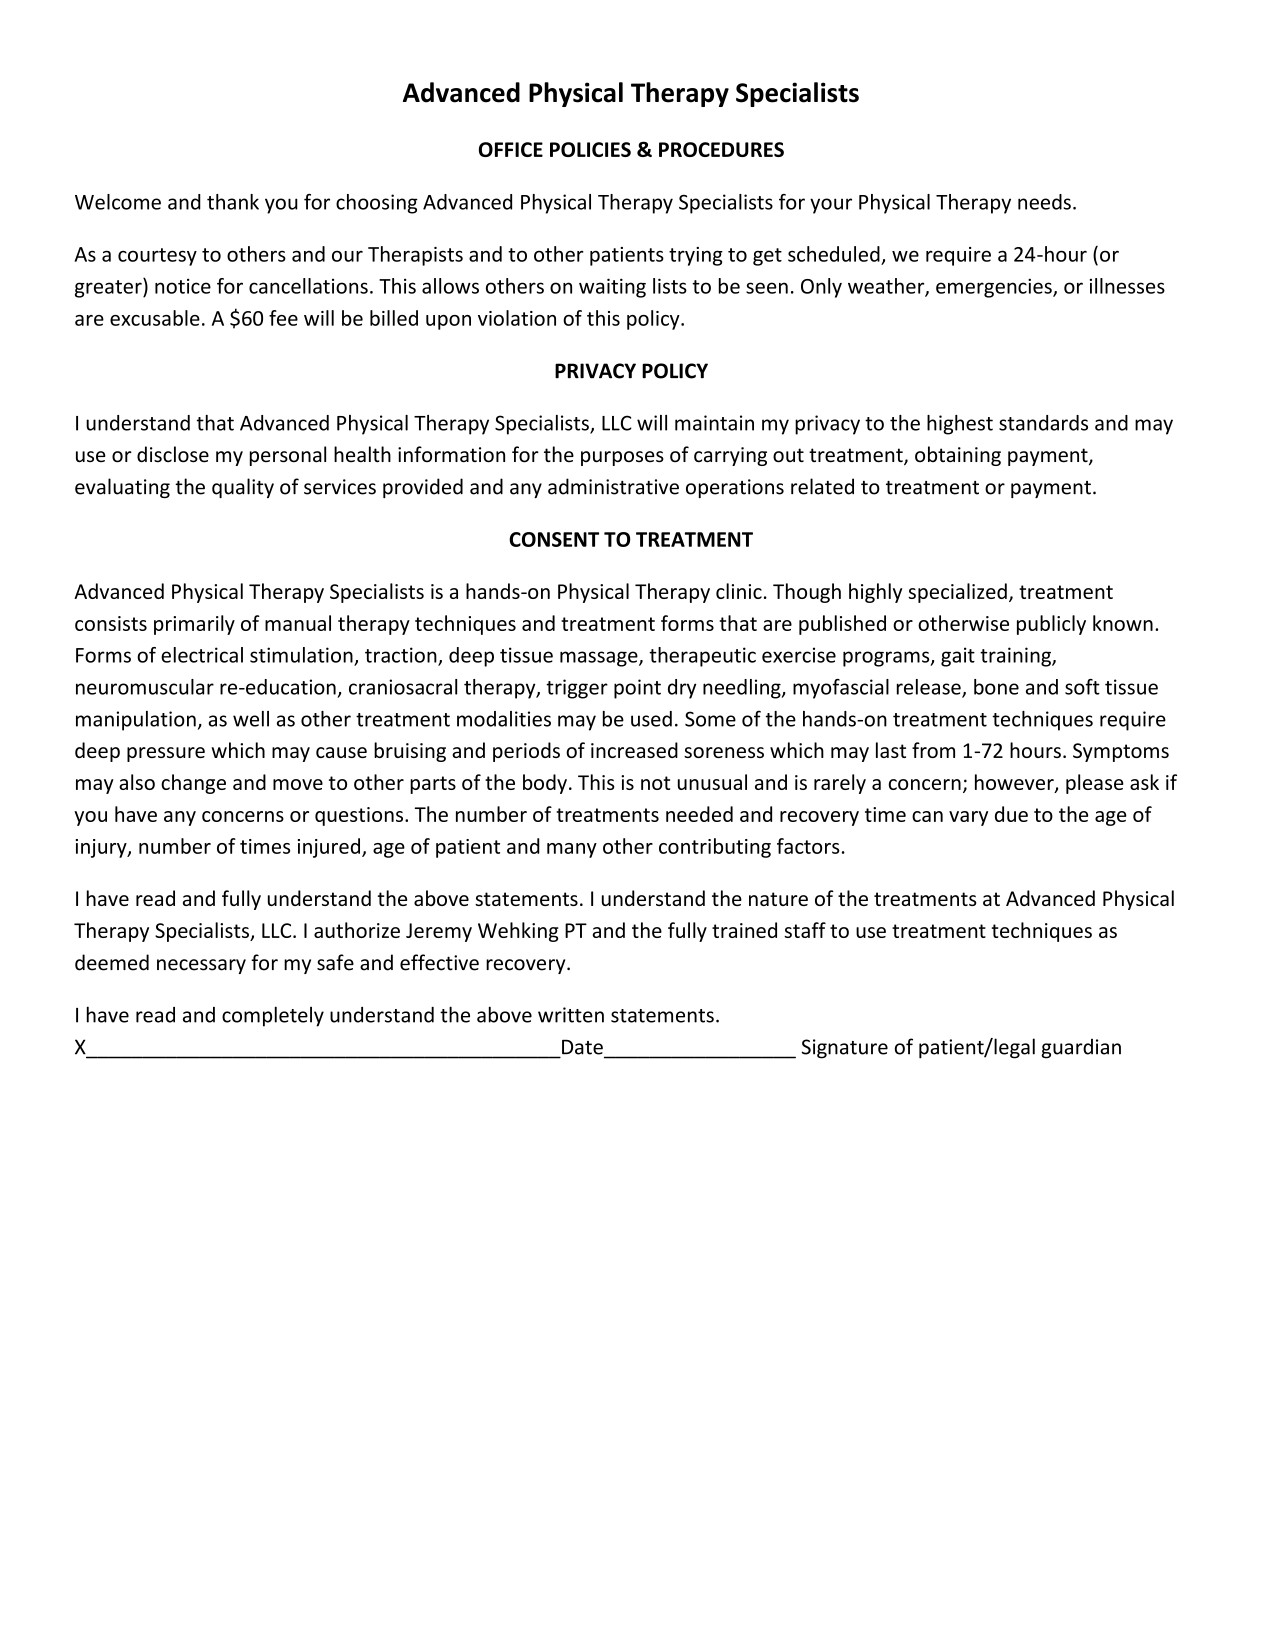 This screenshot has width=1262, height=1633. I want to click on written, so click(571, 1015).
